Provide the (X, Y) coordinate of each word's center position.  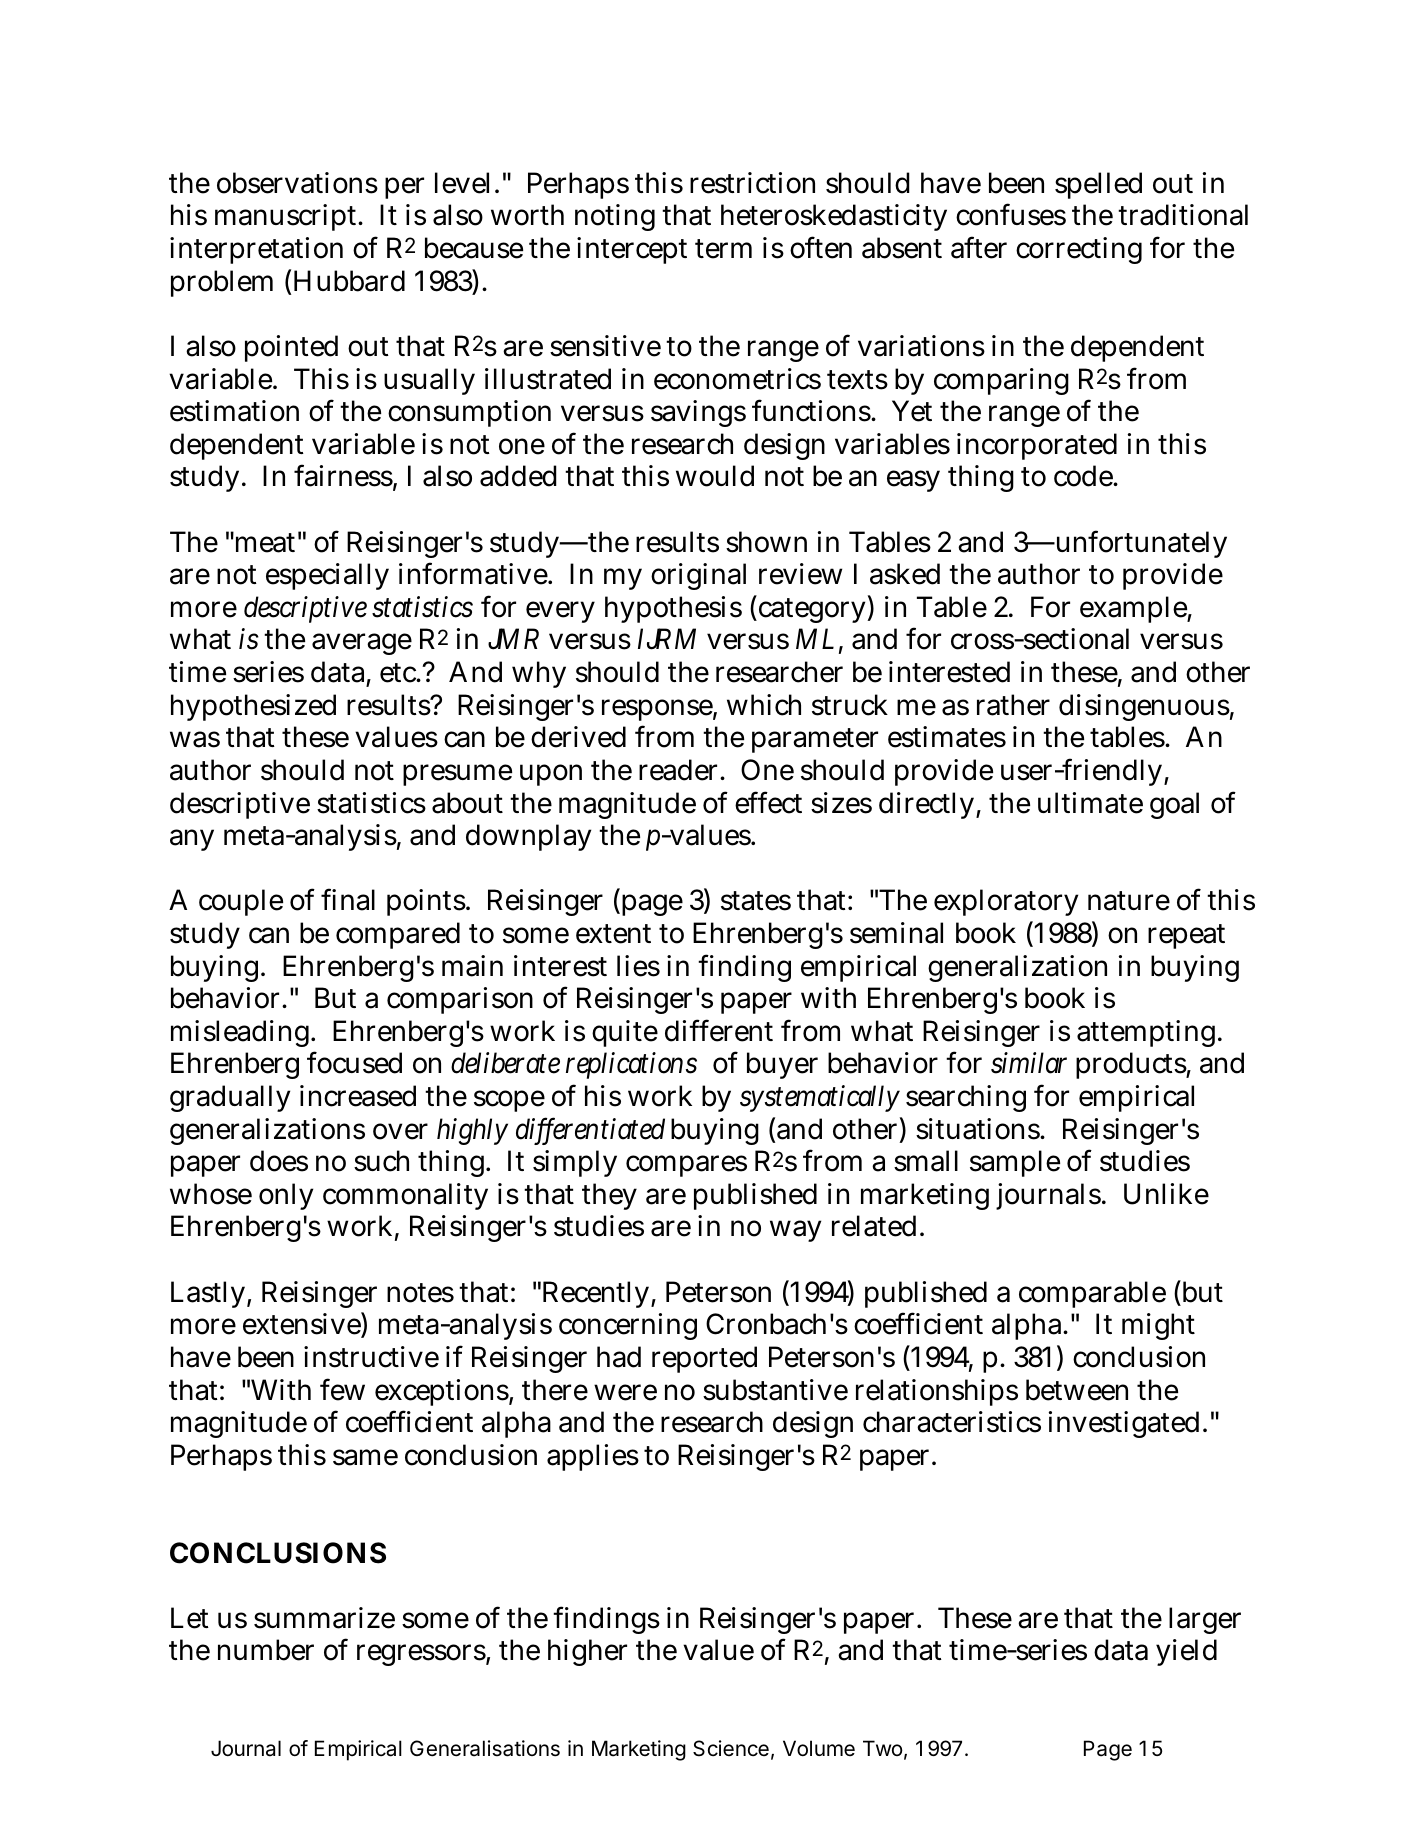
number (266, 1650)
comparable (1092, 1294)
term (723, 249)
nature (1129, 901)
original (698, 576)
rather (1013, 705)
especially (327, 576)
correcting (1079, 250)
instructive (371, 1357)
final (348, 899)
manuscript (287, 217)
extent (613, 934)
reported (704, 1359)
